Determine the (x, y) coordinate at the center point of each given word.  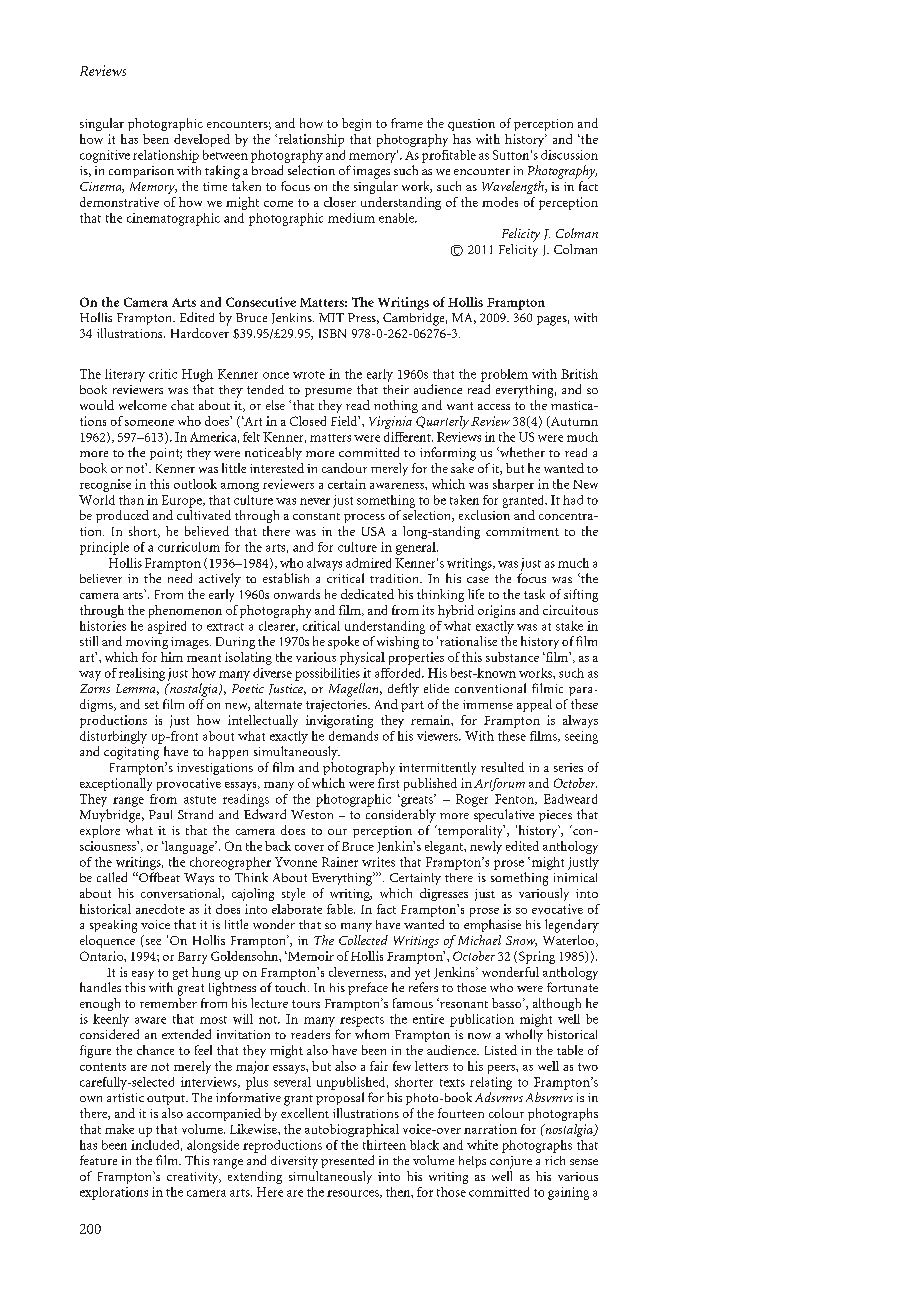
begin (356, 124)
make (119, 1129)
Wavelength (514, 187)
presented (347, 1161)
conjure (511, 1162)
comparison (141, 172)
